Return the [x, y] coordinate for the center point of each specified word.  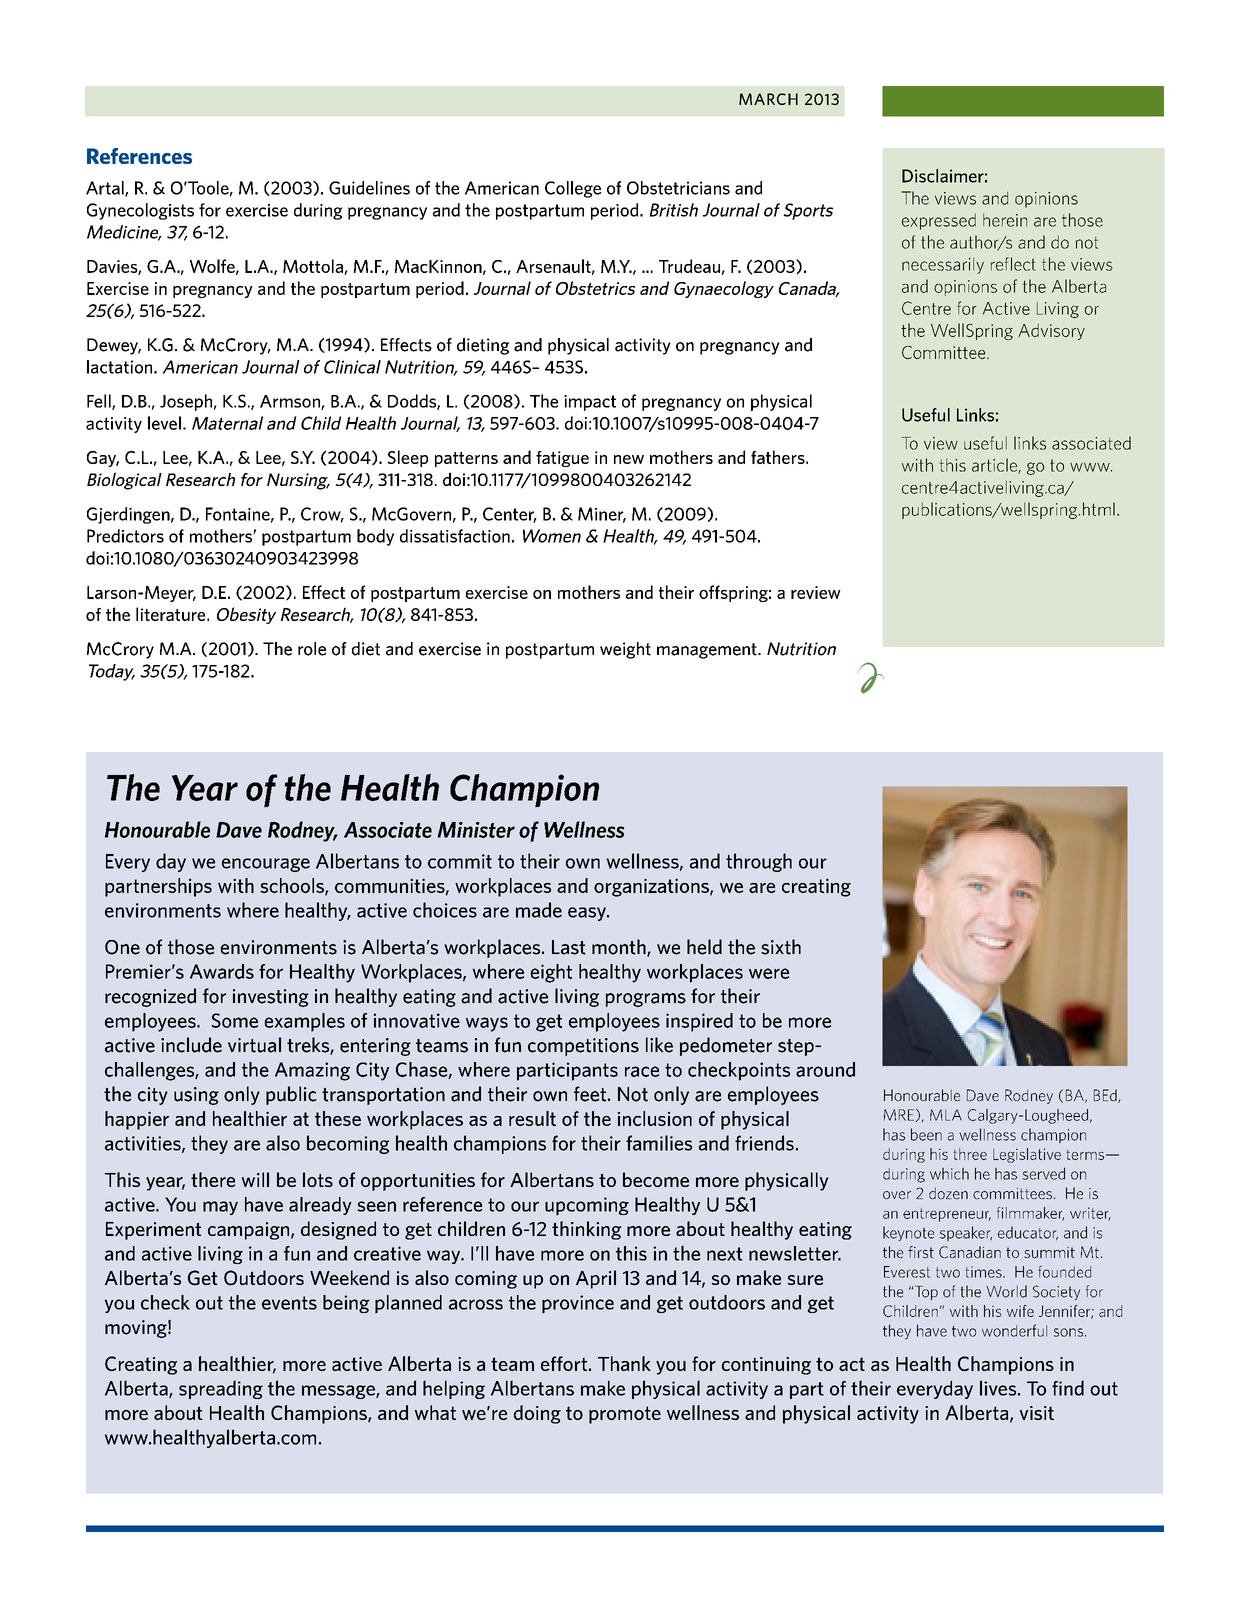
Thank [624, 1363]
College [573, 189]
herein [1005, 220]
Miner [602, 515]
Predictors [125, 536]
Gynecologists [140, 211]
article [995, 466]
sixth [781, 947]
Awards [222, 971]
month [620, 948]
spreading [221, 1389]
